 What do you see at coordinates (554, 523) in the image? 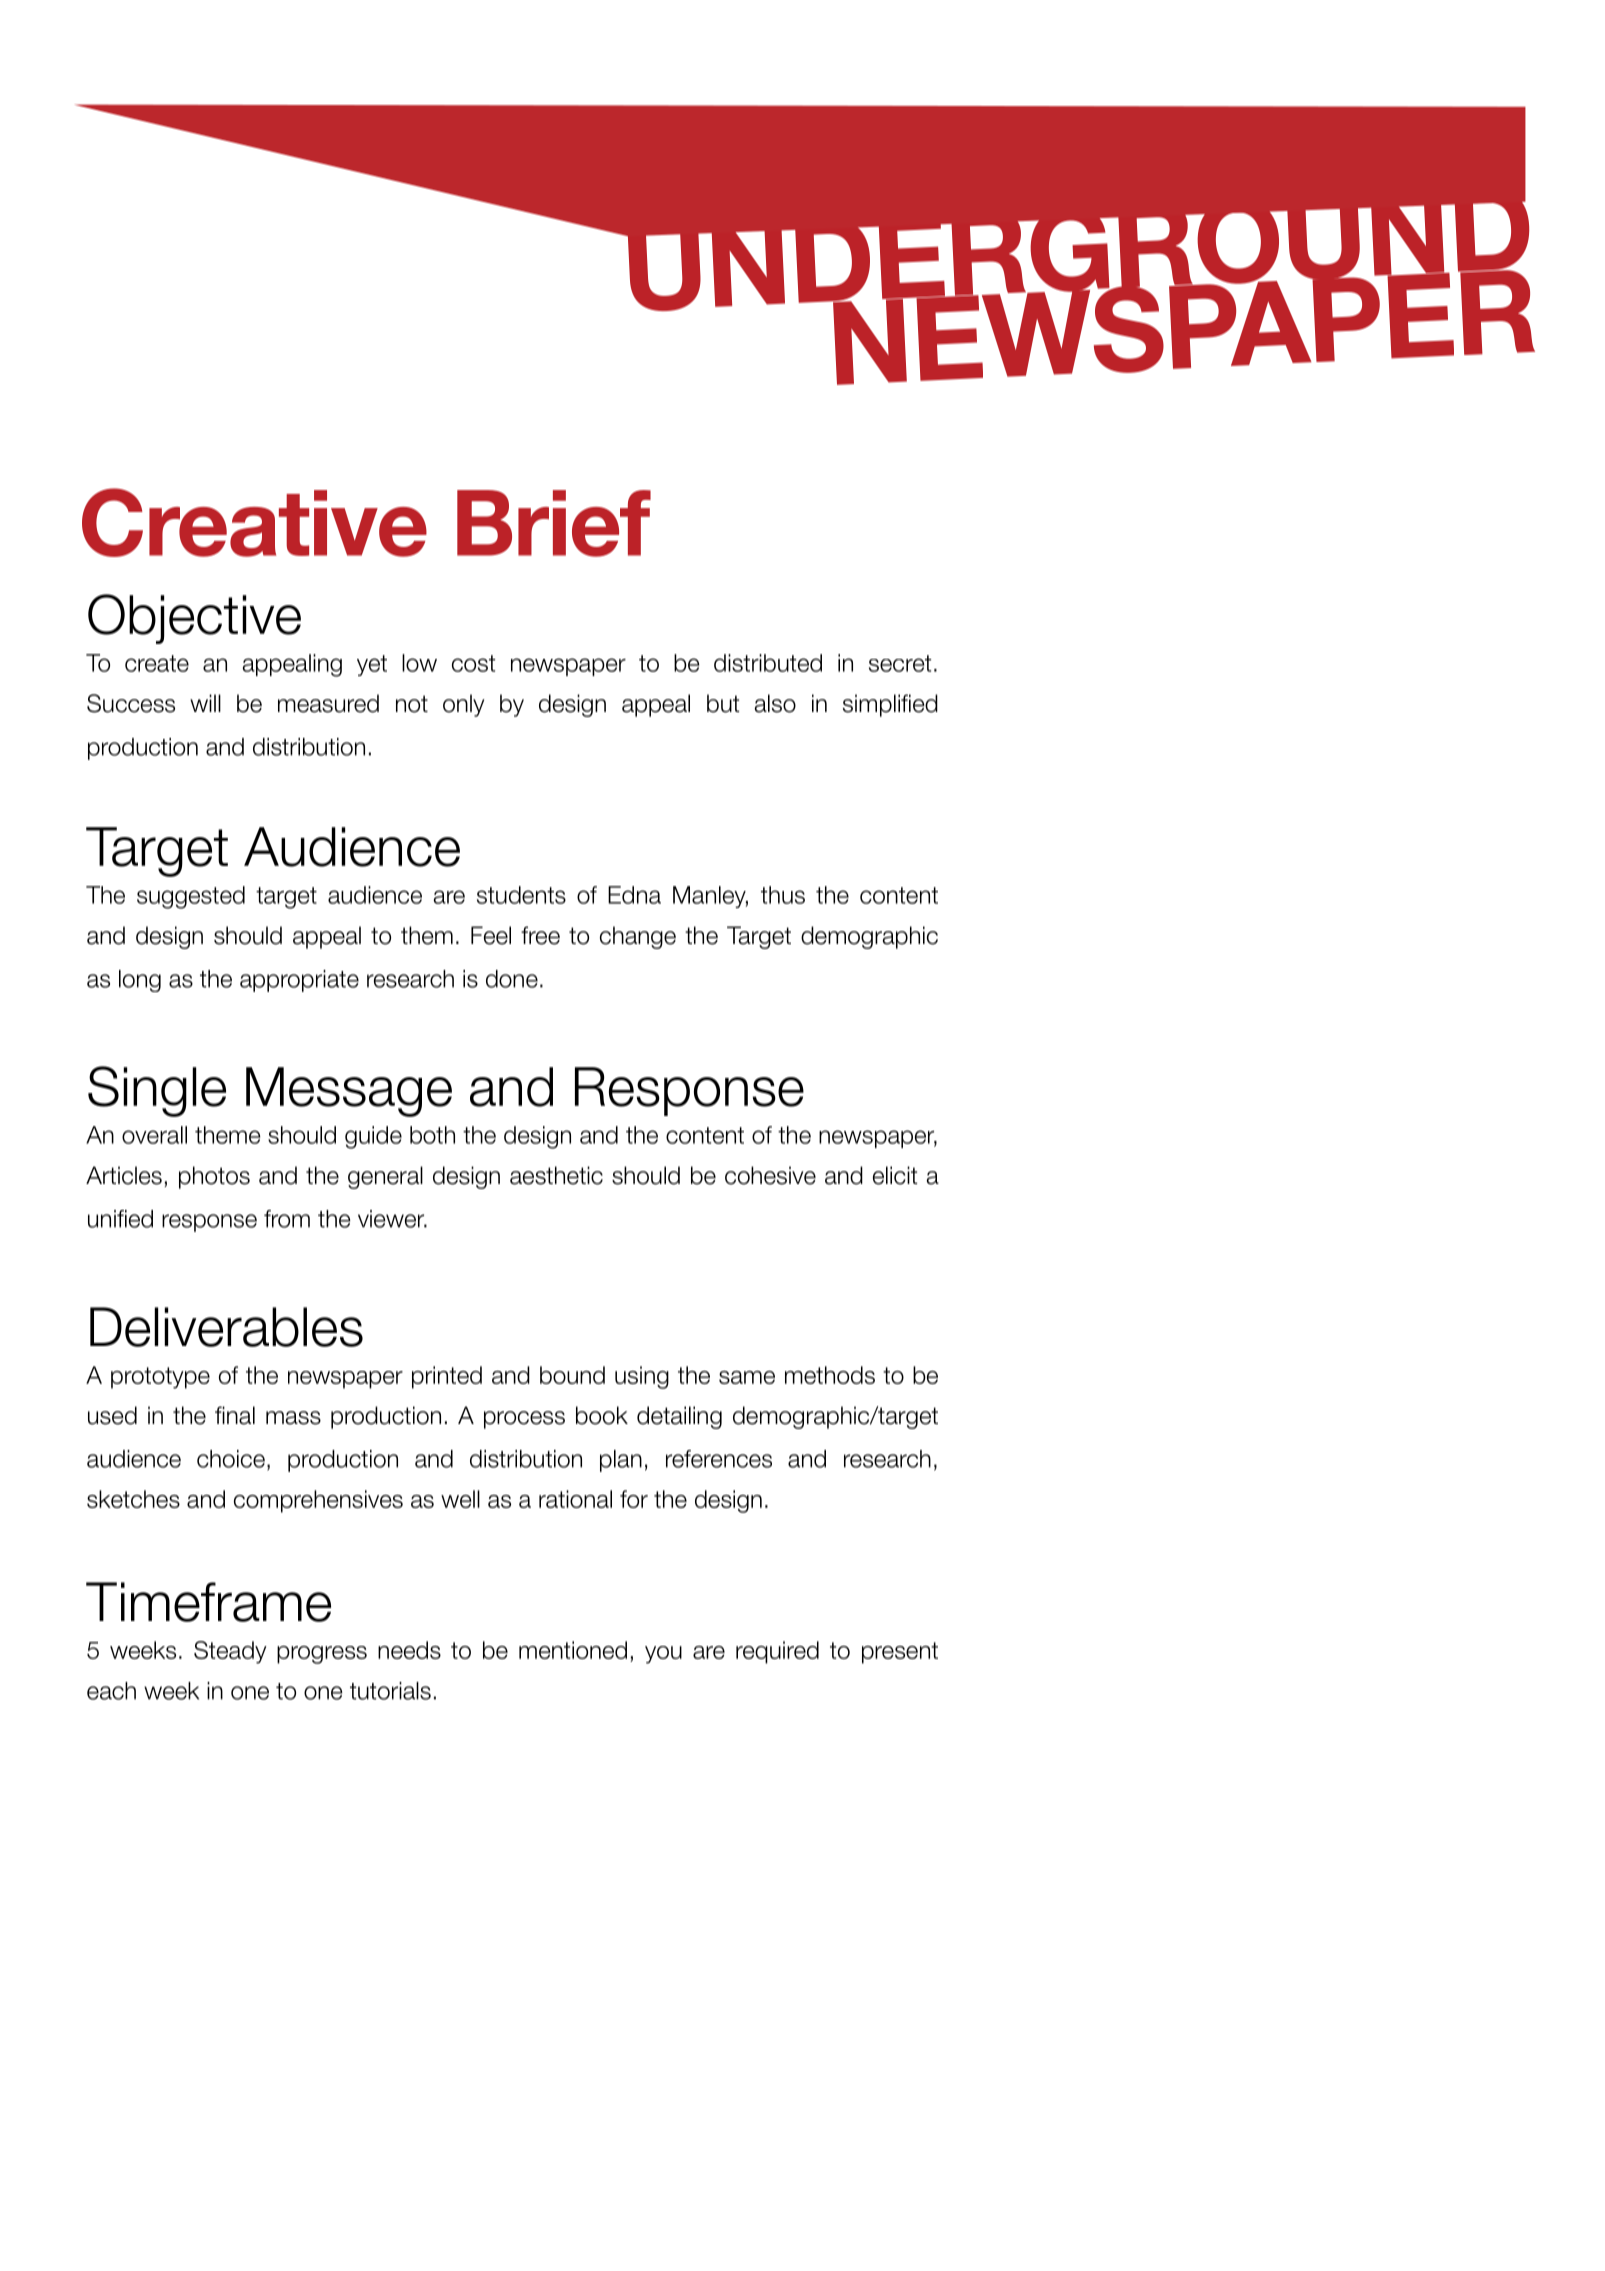
I see `Brief` at bounding box center [554, 523].
